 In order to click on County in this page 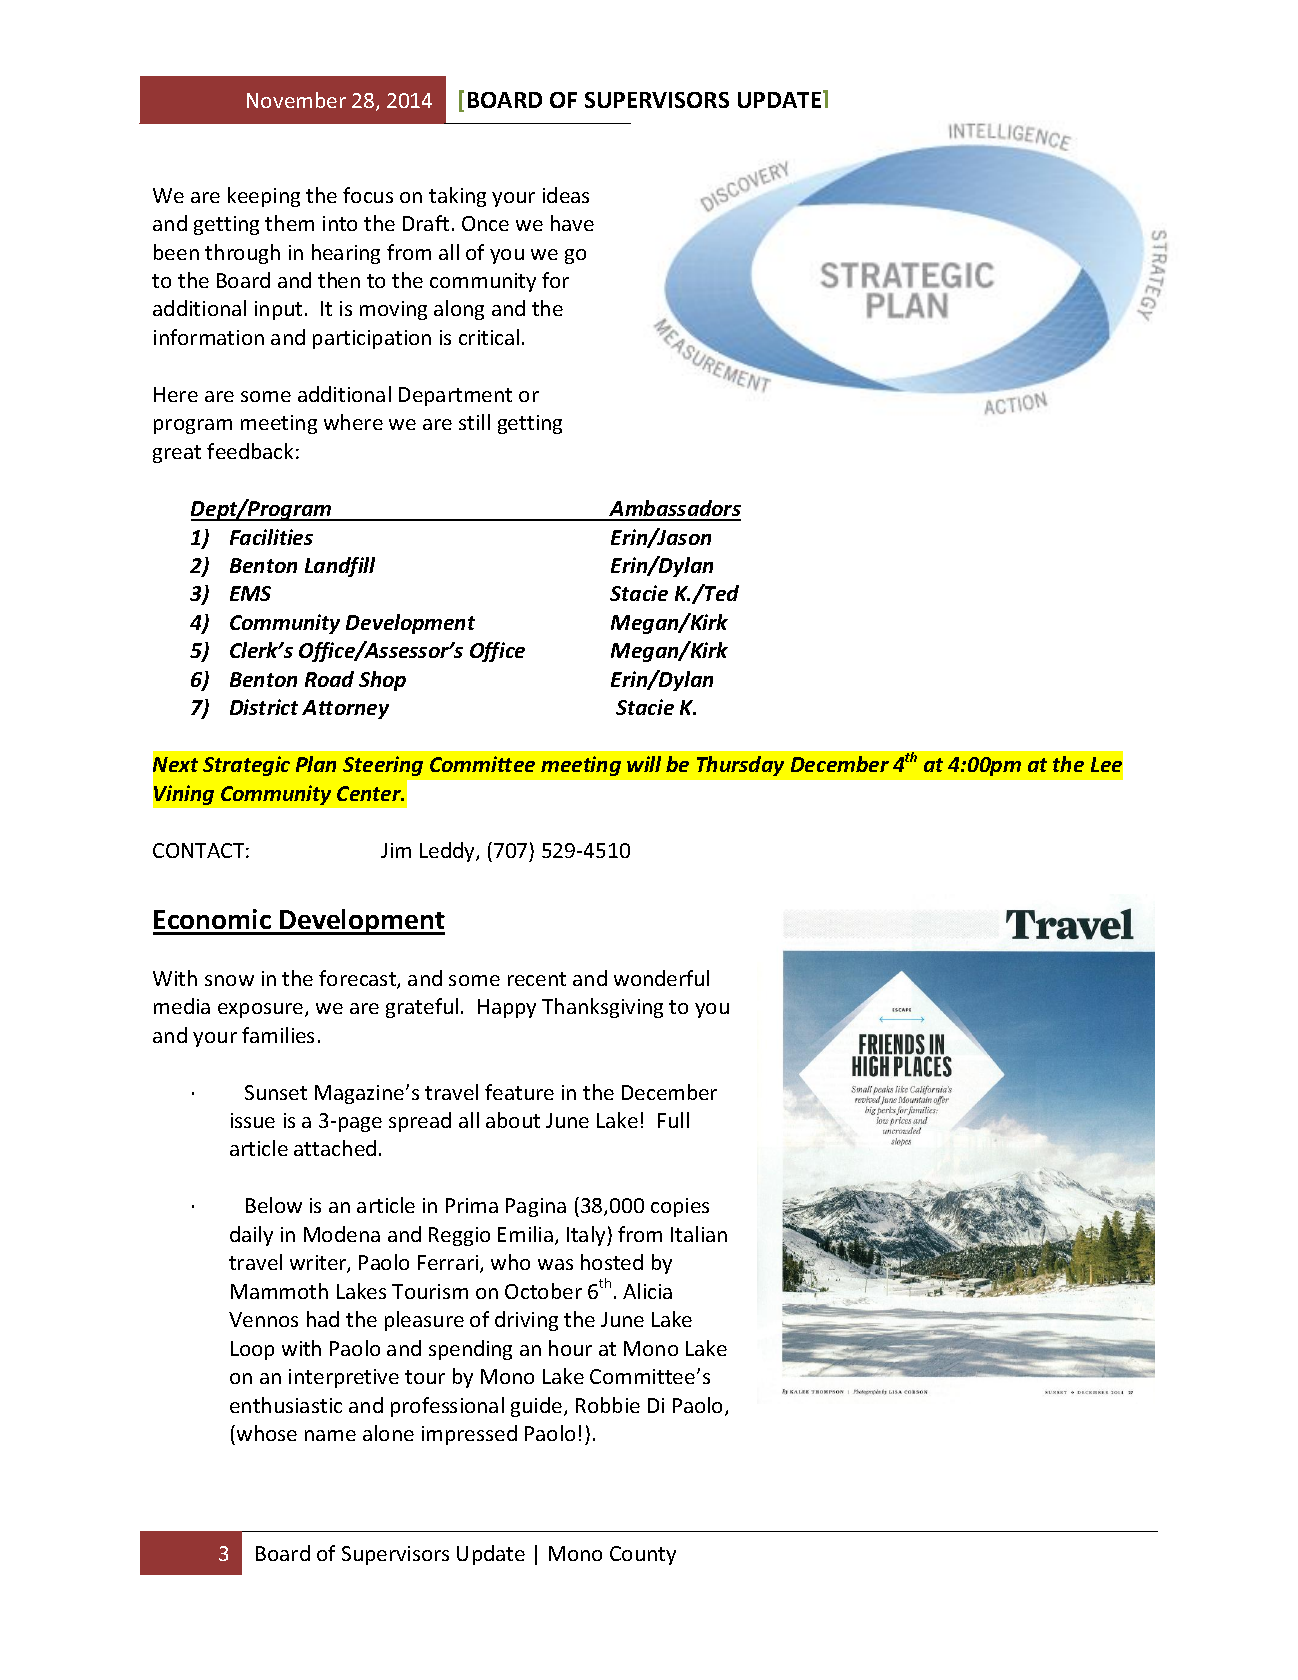, I will do `click(643, 1555)`.
